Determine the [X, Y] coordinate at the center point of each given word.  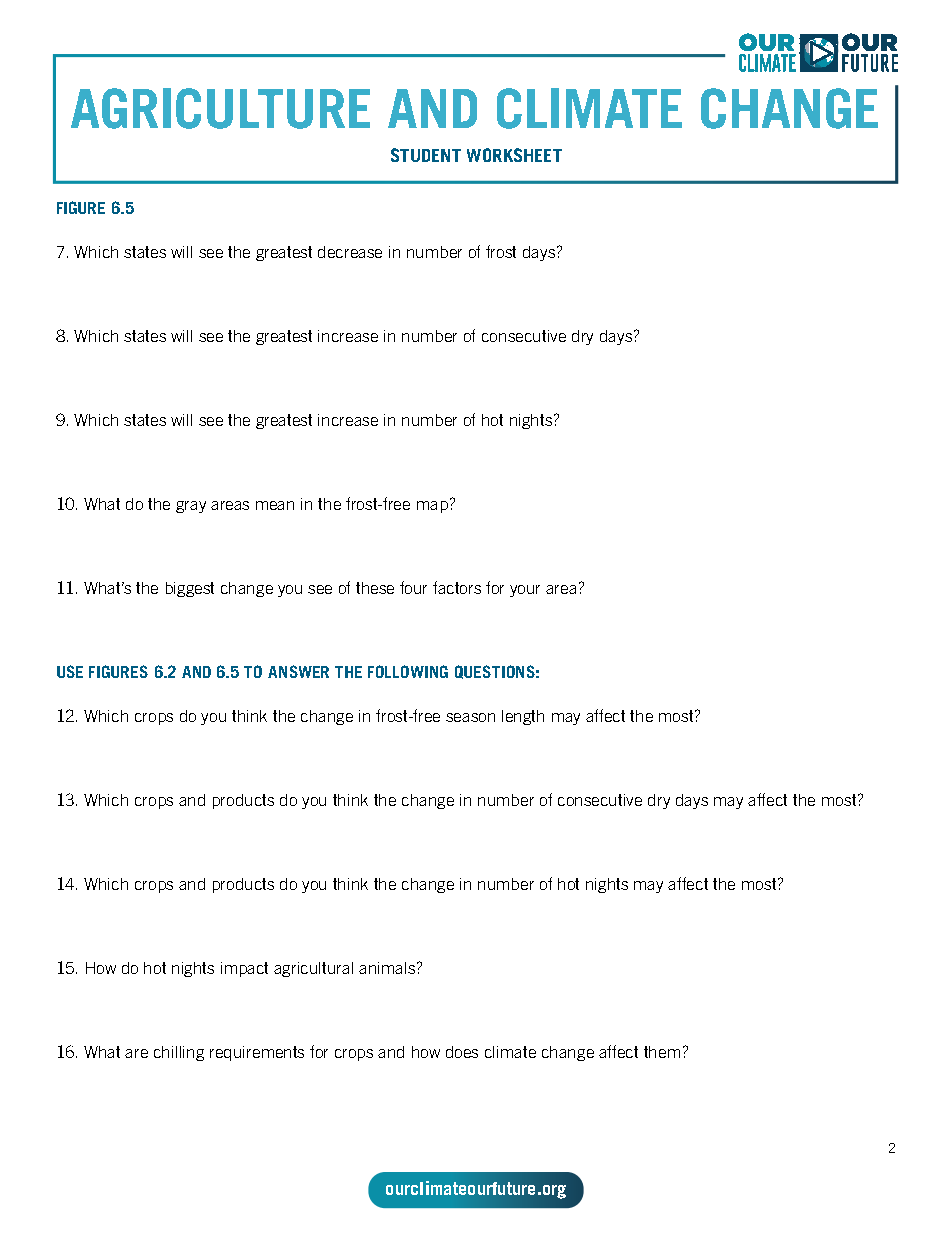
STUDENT [426, 155]
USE [70, 671]
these [375, 588]
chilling [179, 1053]
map [434, 505]
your [525, 591]
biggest [190, 589]
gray [191, 507]
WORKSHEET [514, 155]
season [470, 717]
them [662, 1052]
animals [388, 968]
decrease [350, 252]
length [523, 717]
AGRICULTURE [220, 108]
